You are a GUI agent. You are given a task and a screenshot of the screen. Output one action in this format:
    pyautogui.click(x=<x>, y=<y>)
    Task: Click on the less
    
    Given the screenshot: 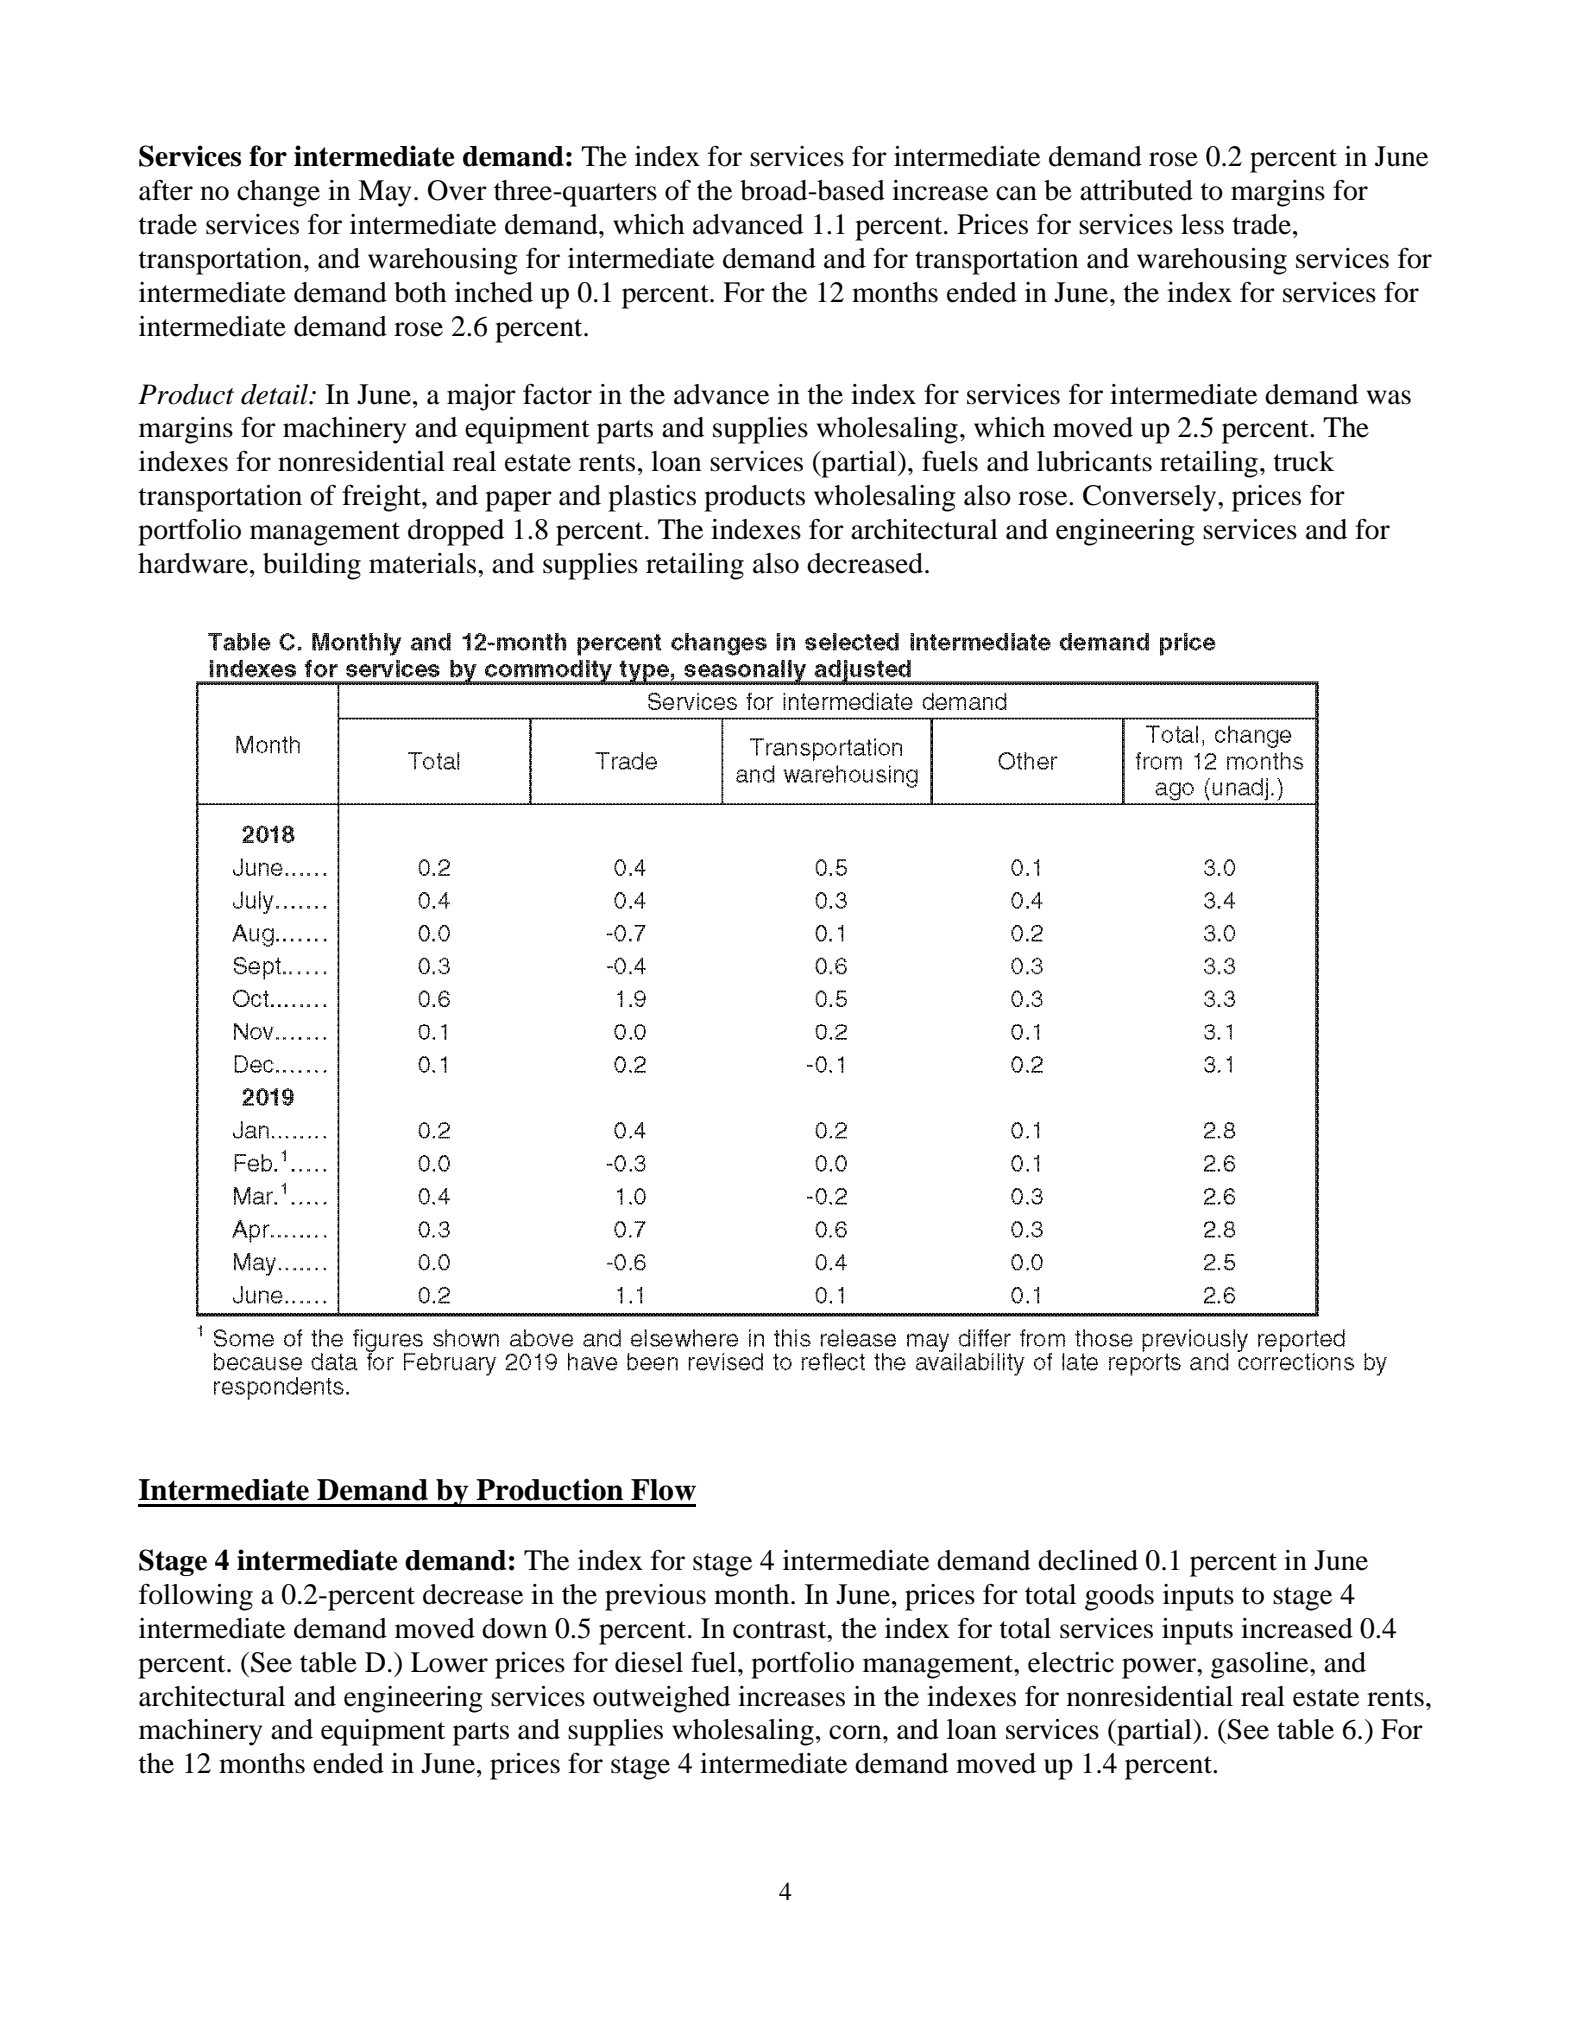 What is the action you would take?
    pyautogui.click(x=1202, y=224)
